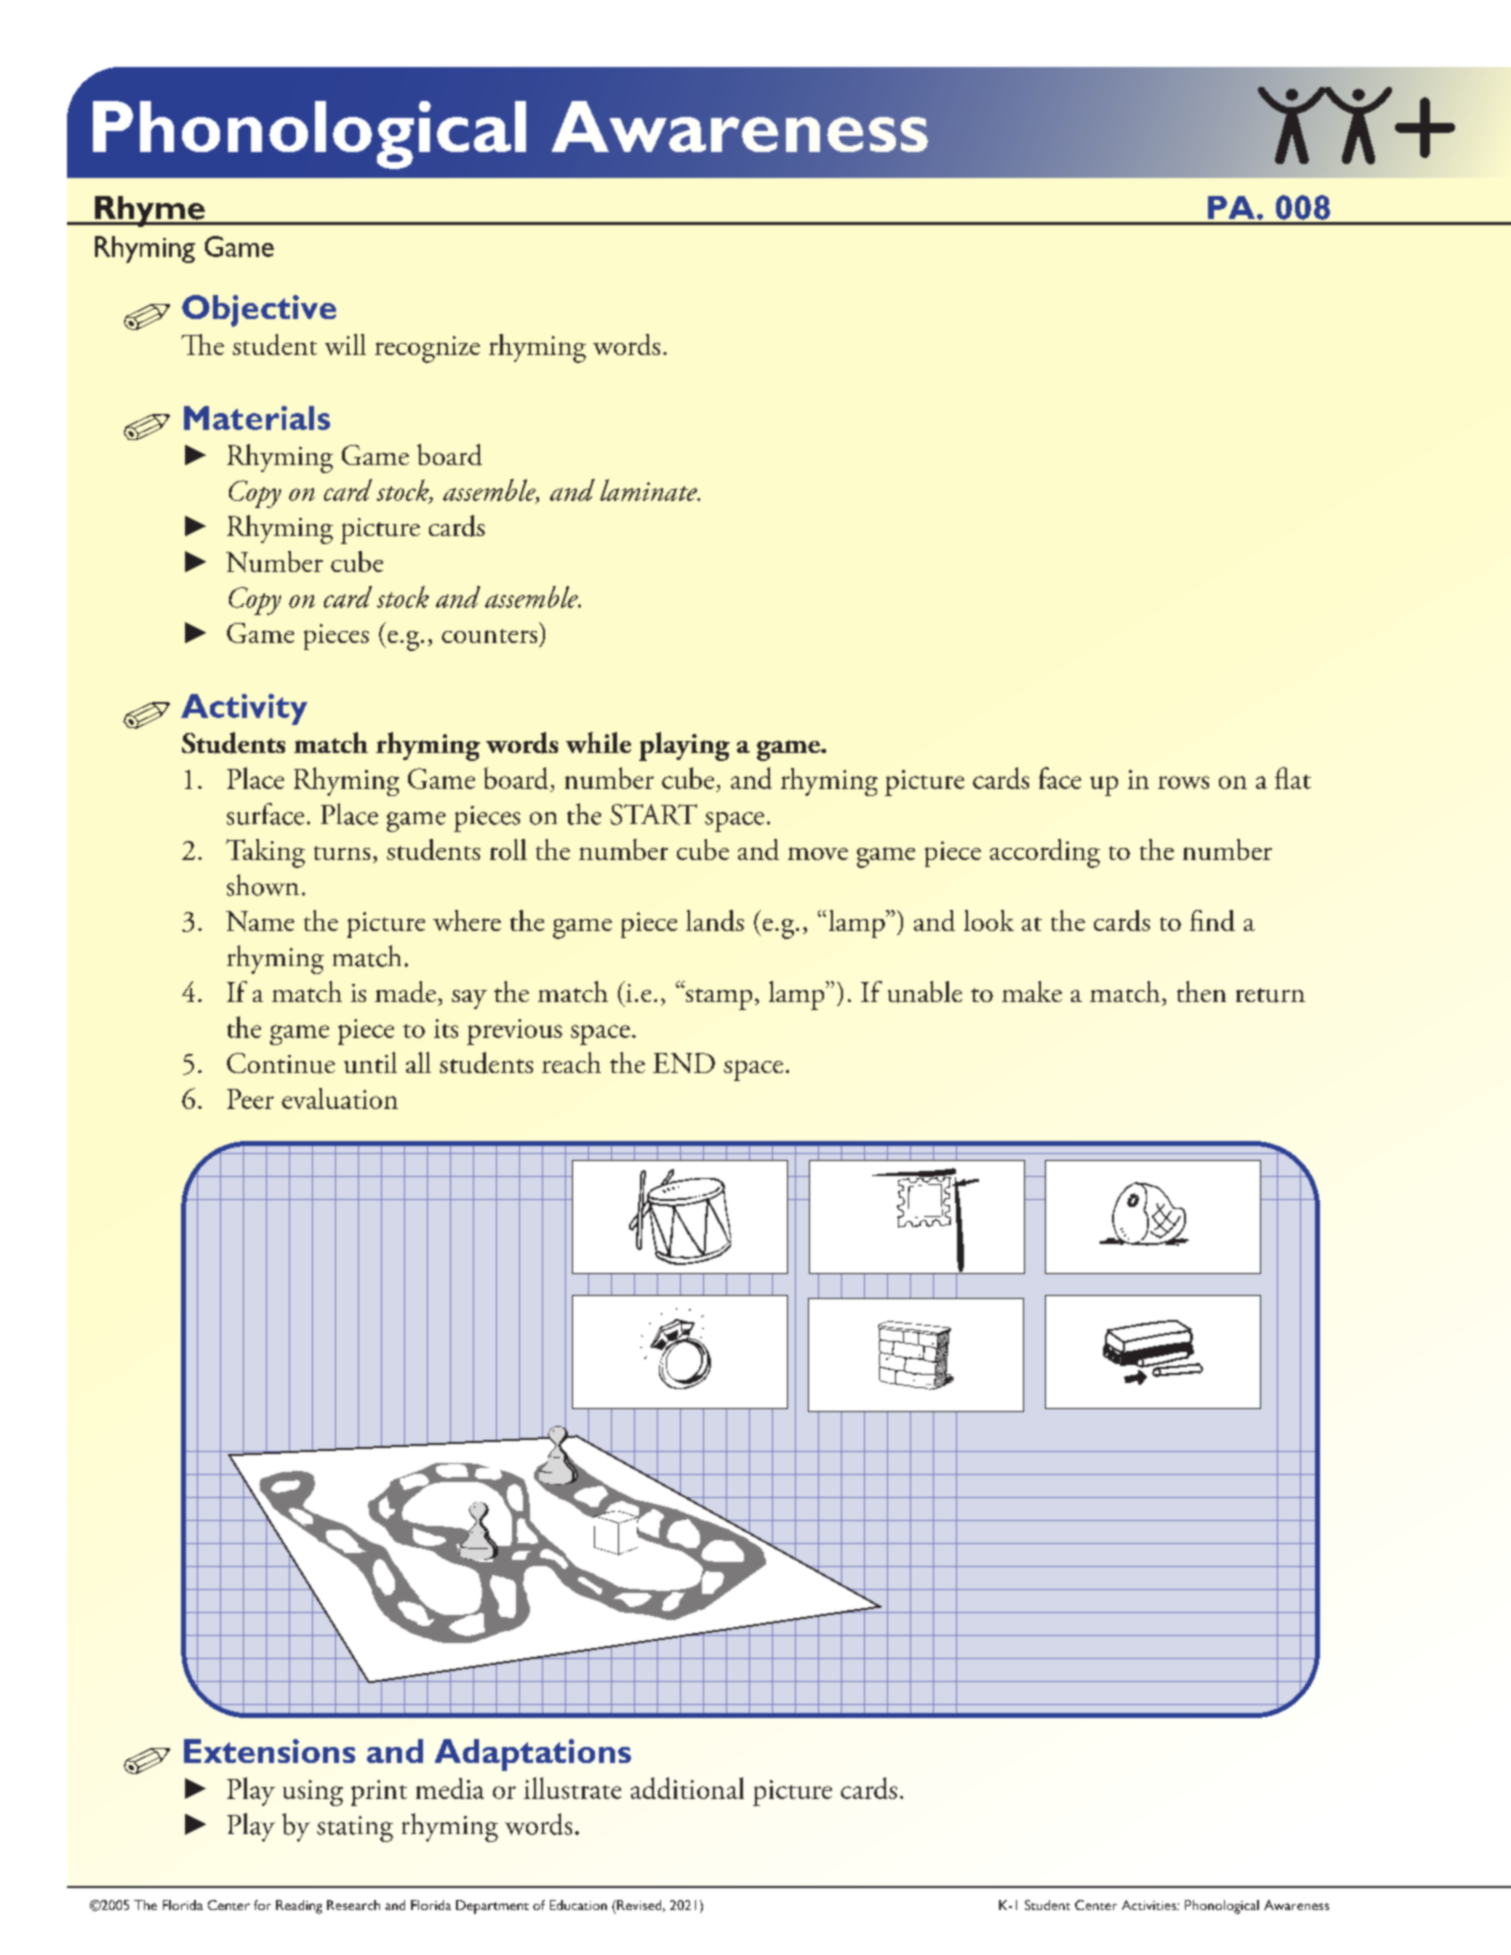 This screenshot has width=1511, height=1955. Describe the element at coordinates (687, 1788) in the screenshot. I see `additional` at that location.
